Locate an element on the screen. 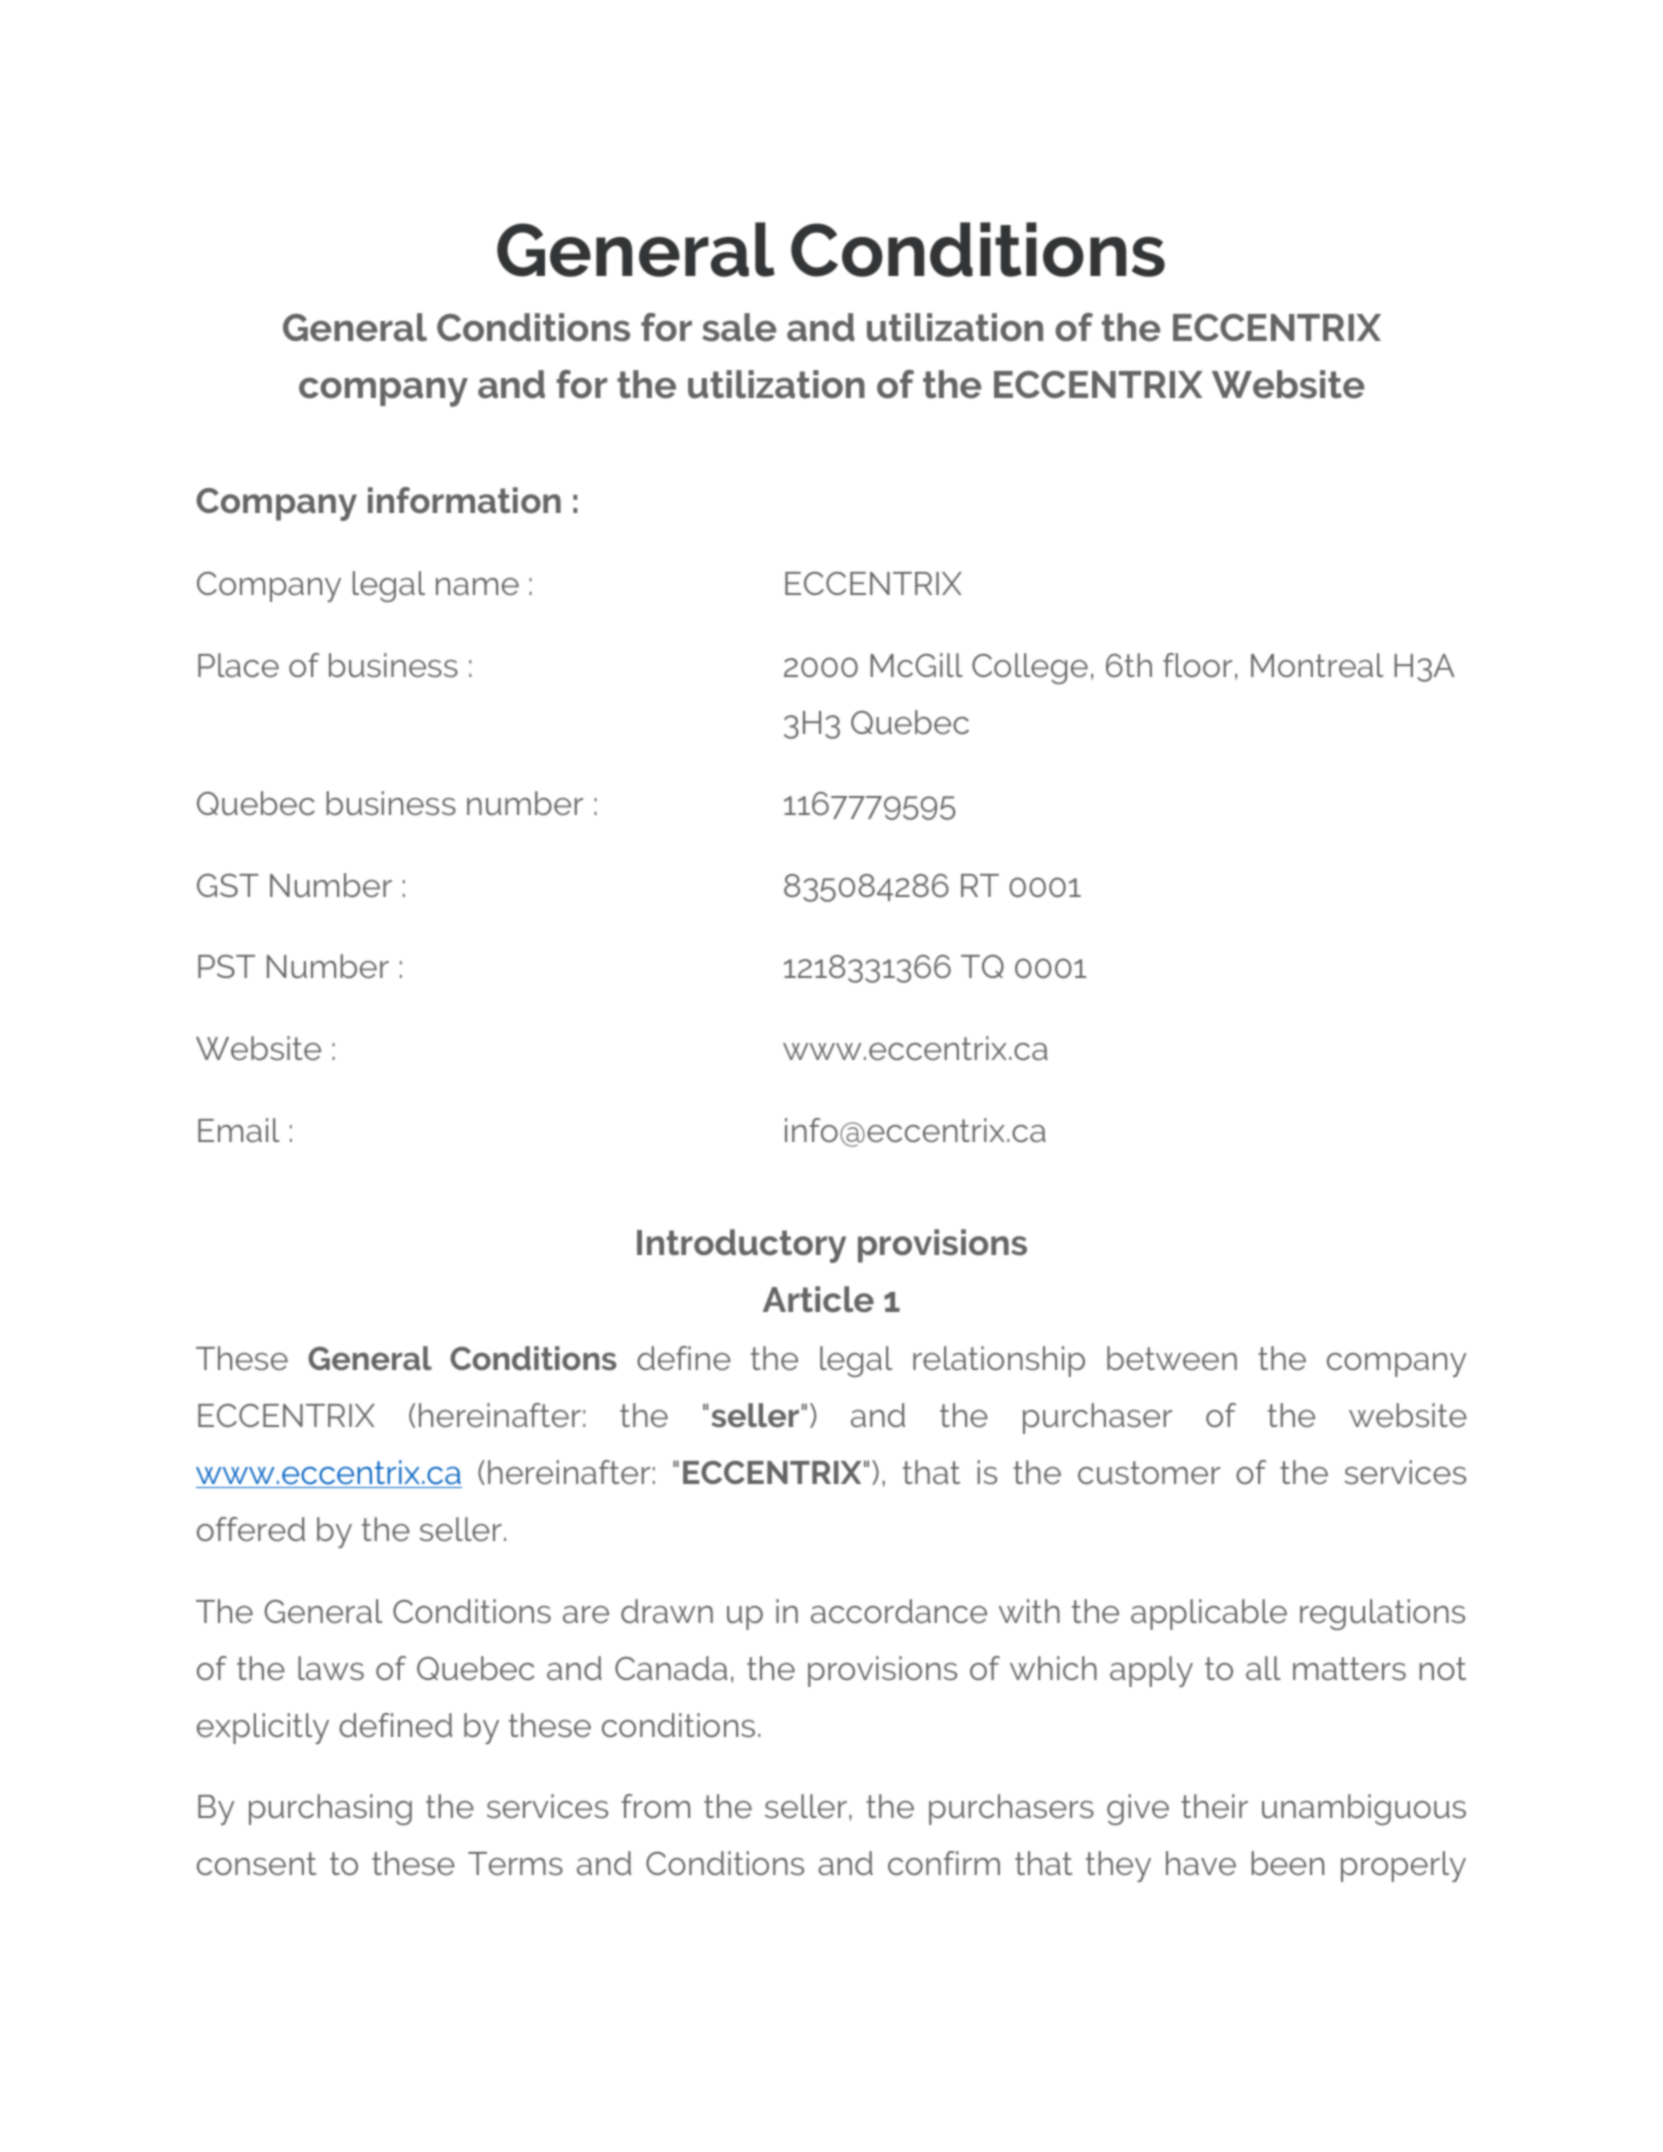 This screenshot has height=2152, width=1663. Montreal is located at coordinates (1317, 665).
